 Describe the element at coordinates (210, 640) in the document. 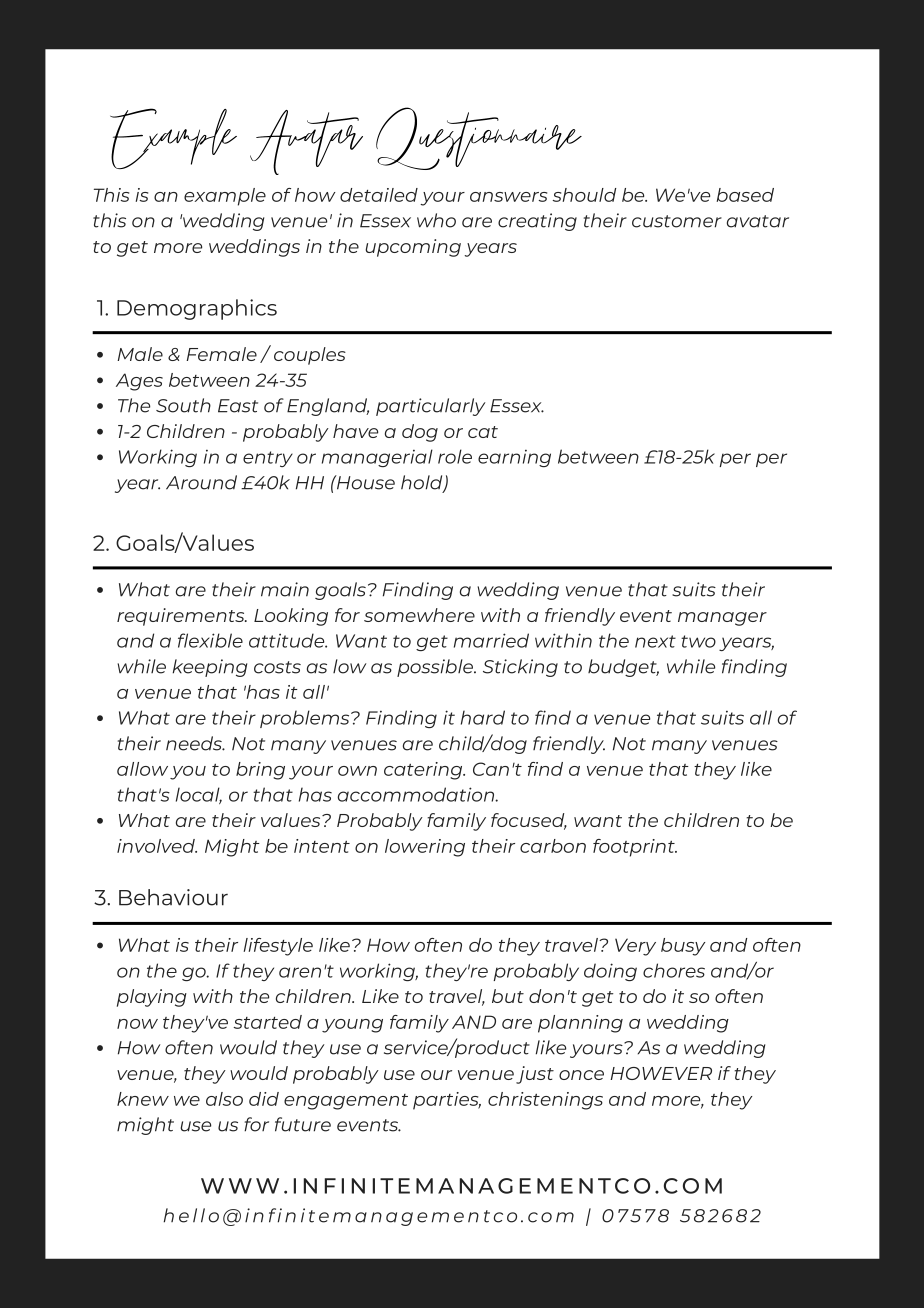

I see `flexible` at that location.
